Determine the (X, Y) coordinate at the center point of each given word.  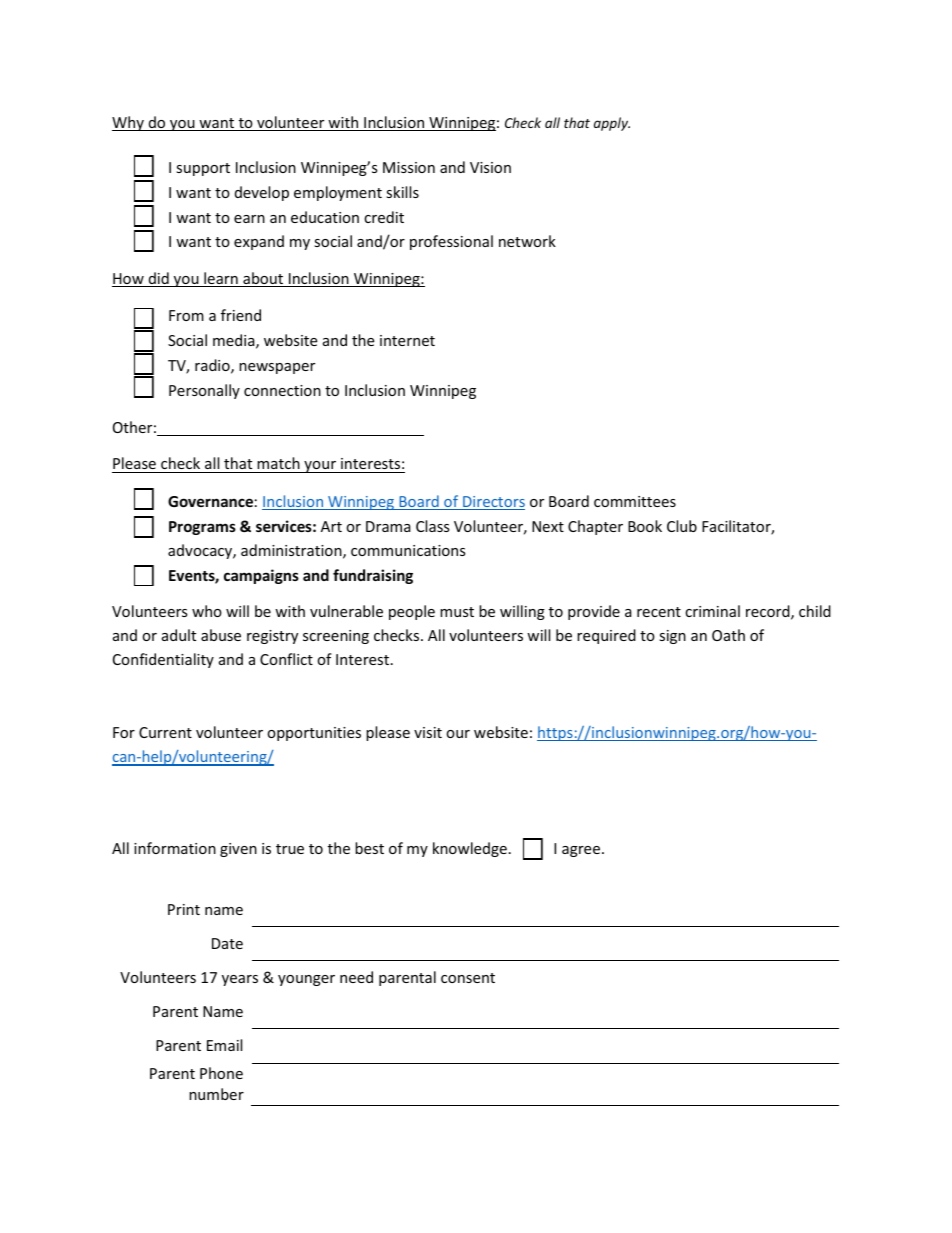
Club (682, 526)
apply (612, 124)
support (203, 169)
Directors (493, 503)
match (278, 463)
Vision (490, 167)
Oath (728, 635)
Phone (221, 1073)
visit (428, 732)
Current (165, 732)
